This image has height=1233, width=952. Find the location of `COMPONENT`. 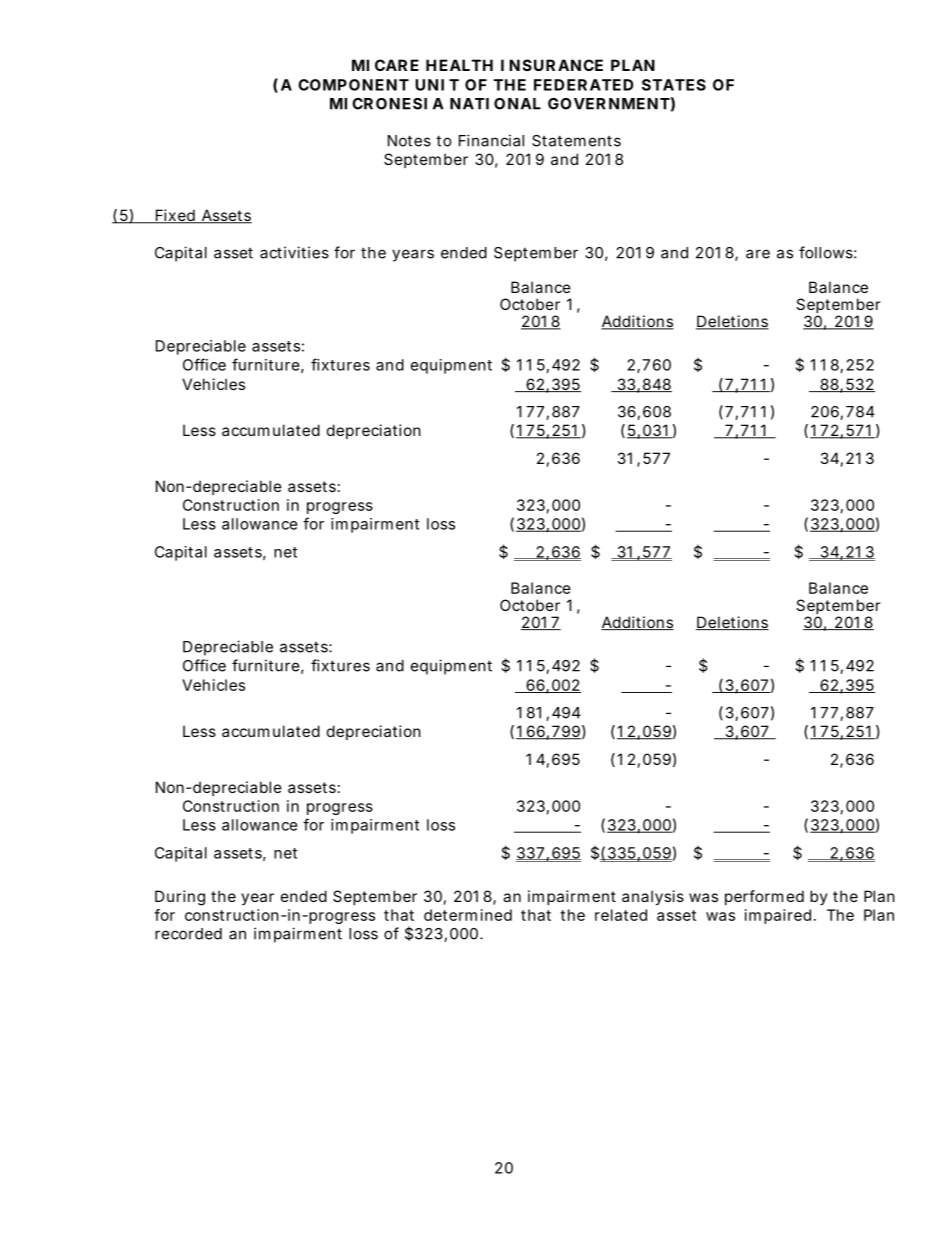

COMPONENT is located at coordinates (353, 85).
